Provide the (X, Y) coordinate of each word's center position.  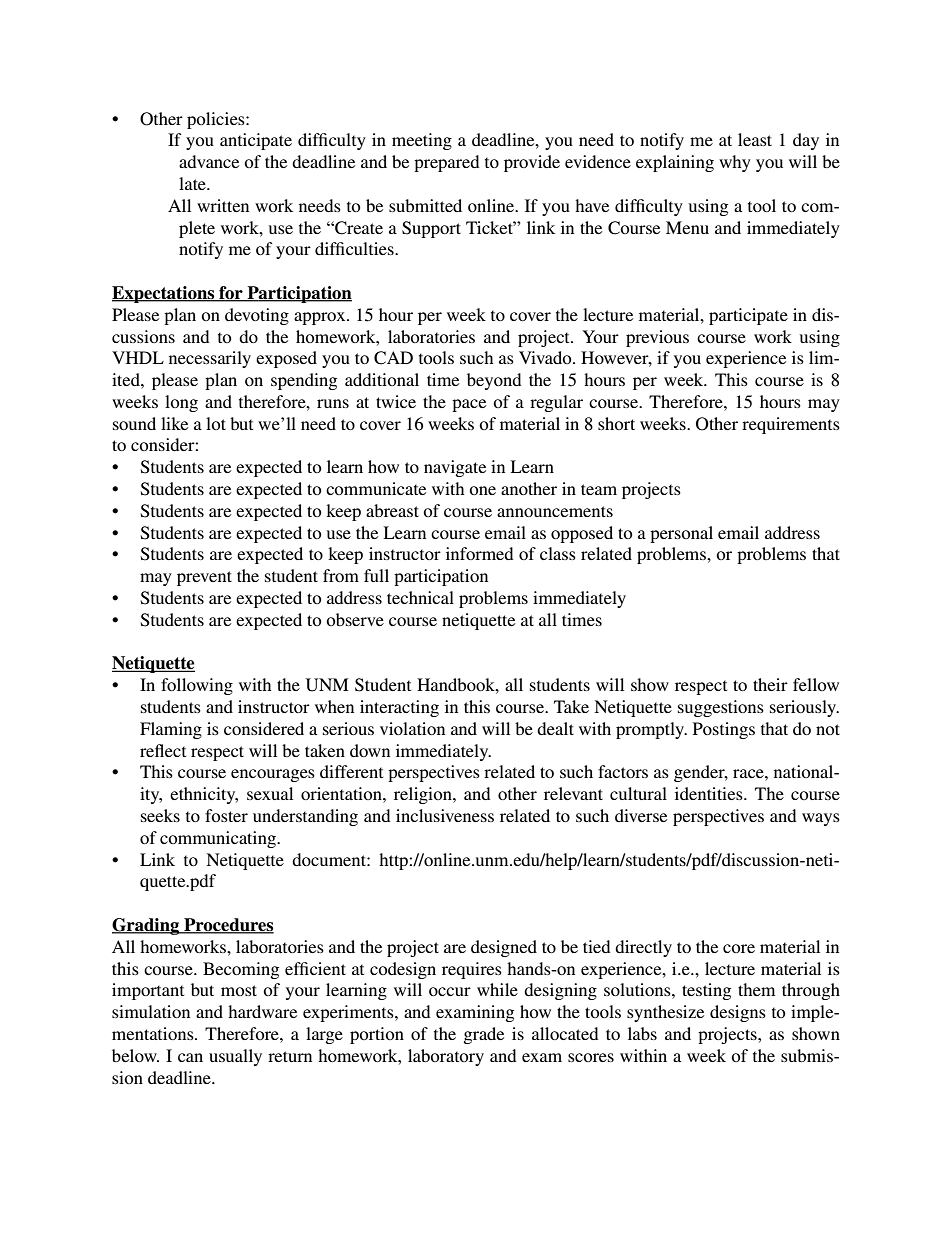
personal (681, 534)
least (755, 139)
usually (235, 1057)
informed (480, 553)
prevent (204, 578)
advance (209, 161)
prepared (447, 163)
